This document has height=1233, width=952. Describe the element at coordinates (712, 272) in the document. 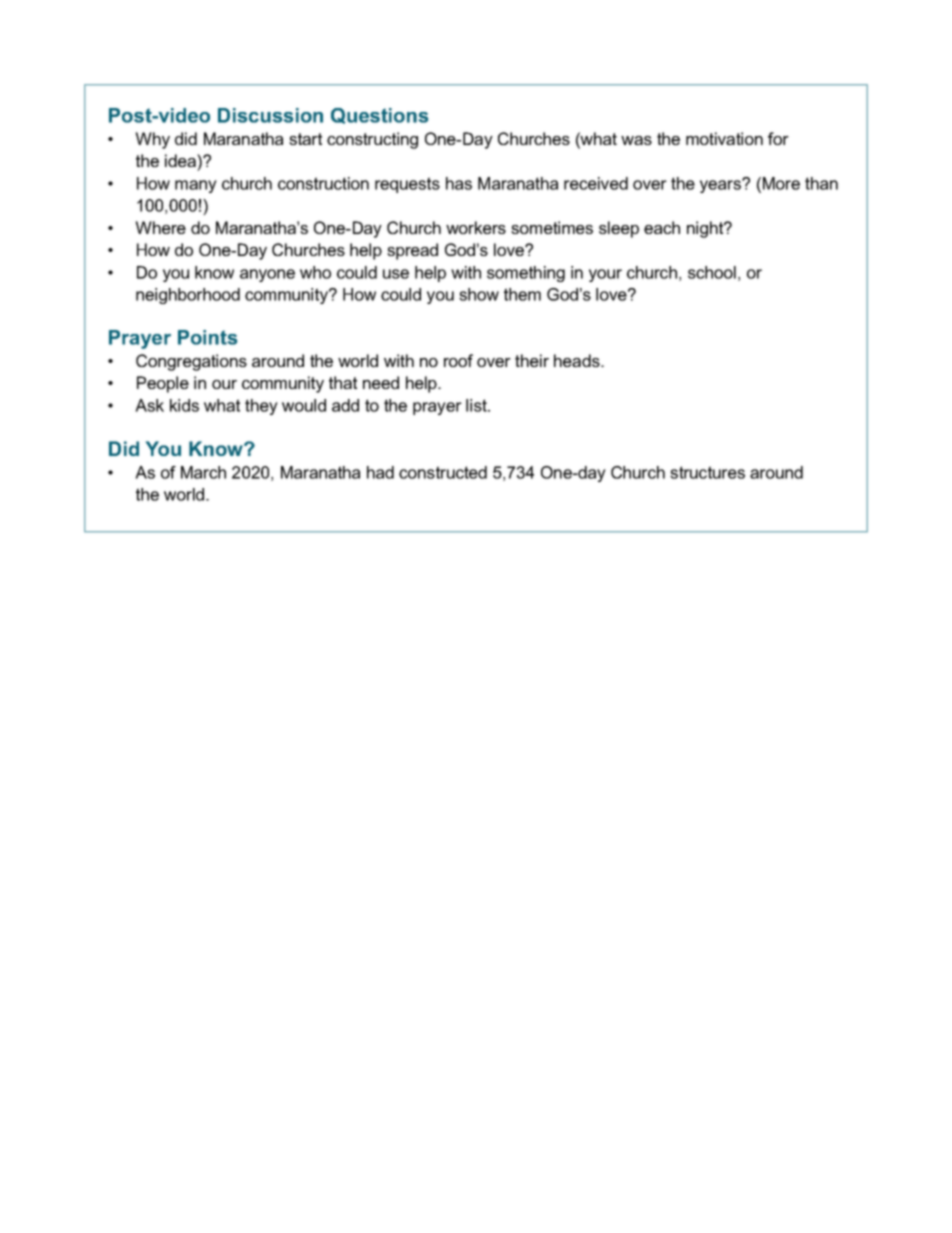

I see `school` at that location.
